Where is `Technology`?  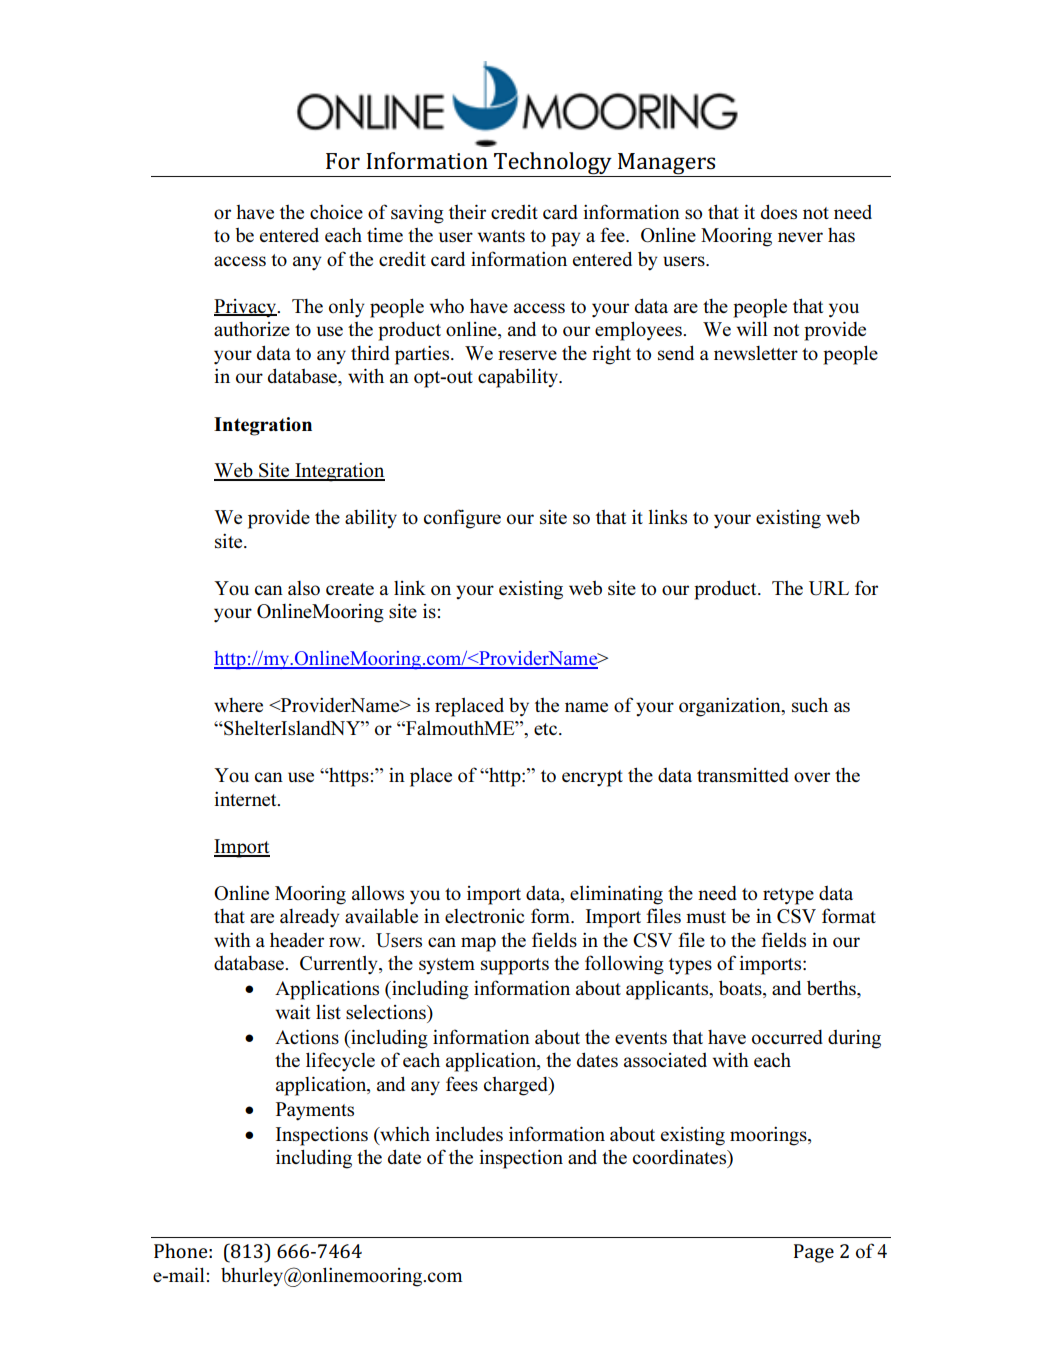 Technology is located at coordinates (553, 164).
